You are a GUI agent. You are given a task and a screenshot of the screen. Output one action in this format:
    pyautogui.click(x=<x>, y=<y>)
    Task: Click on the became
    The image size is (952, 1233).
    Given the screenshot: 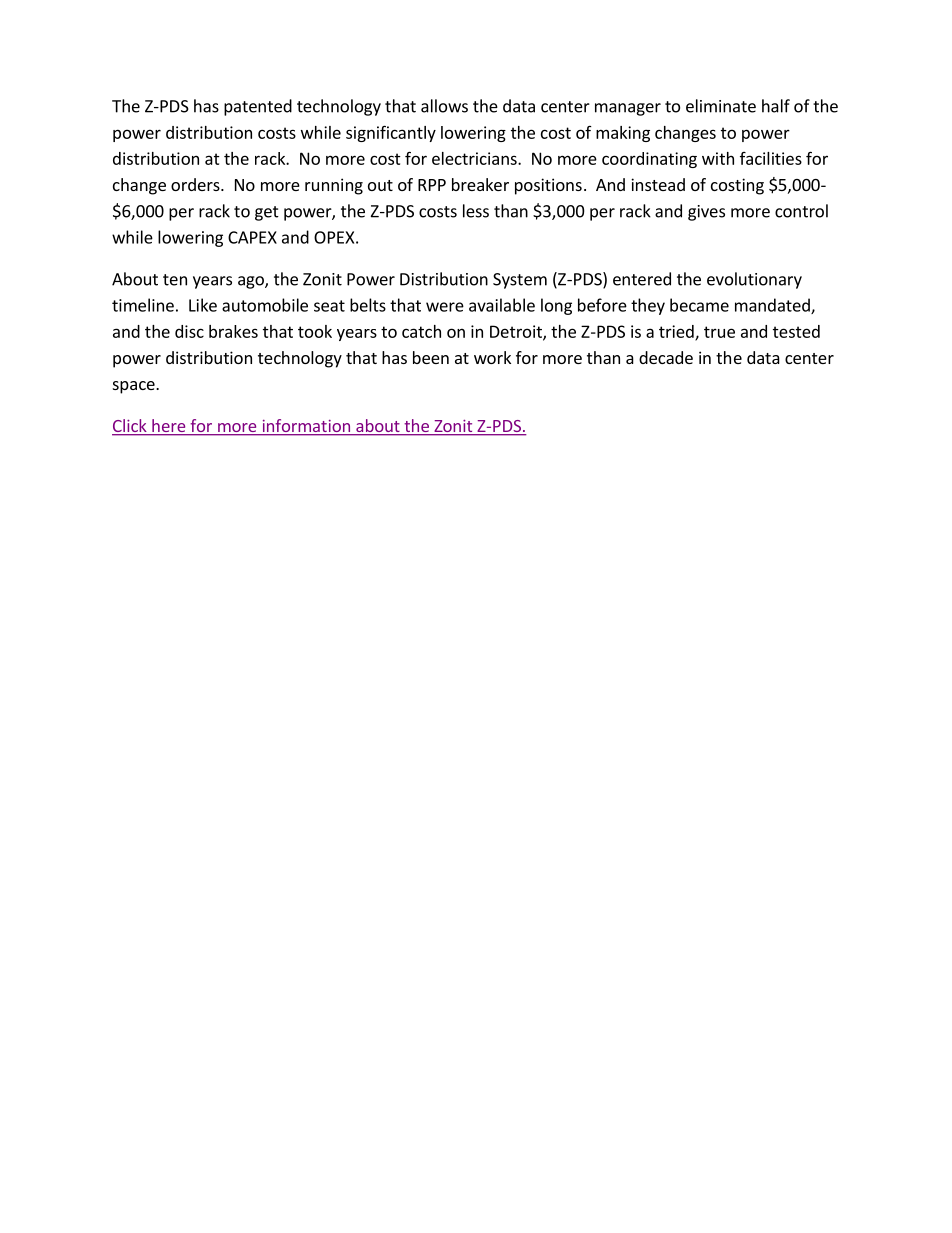 What is the action you would take?
    pyautogui.click(x=699, y=305)
